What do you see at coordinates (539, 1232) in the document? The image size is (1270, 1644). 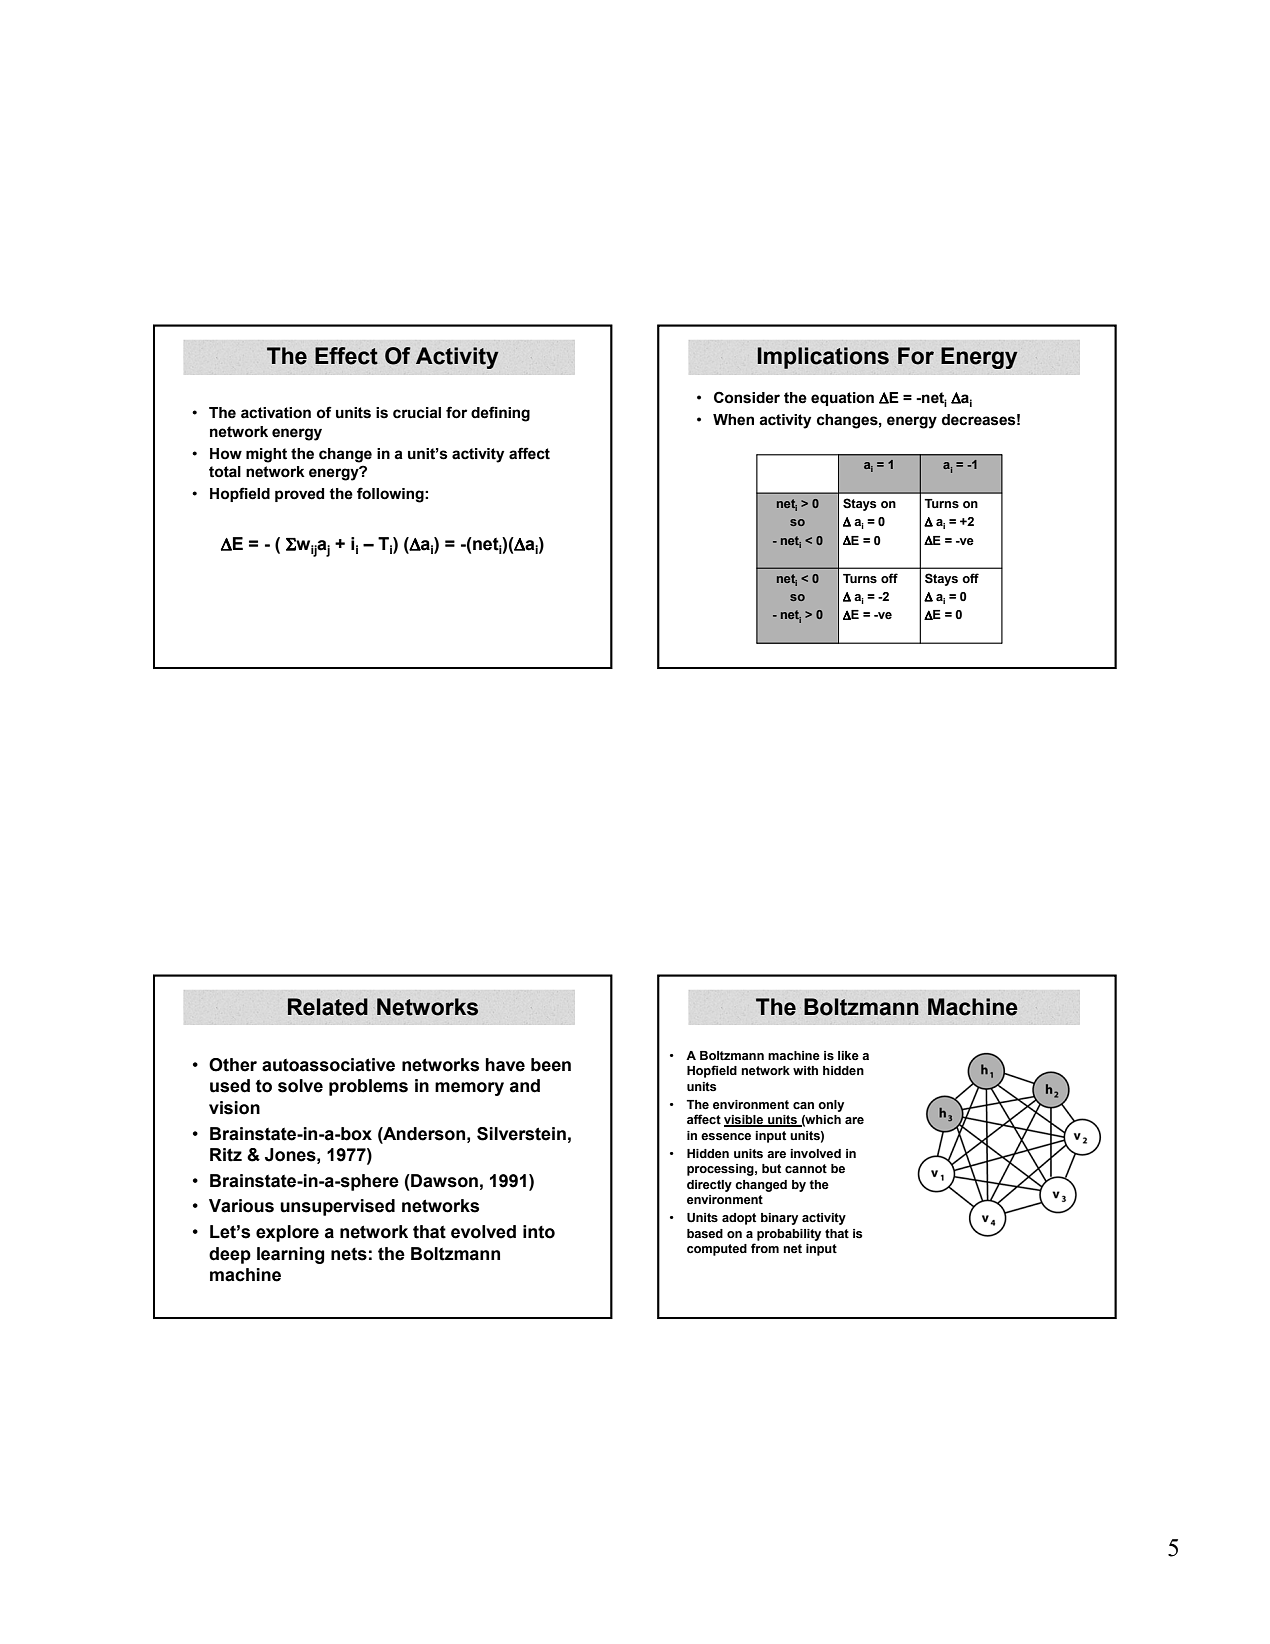 I see `into` at bounding box center [539, 1232].
